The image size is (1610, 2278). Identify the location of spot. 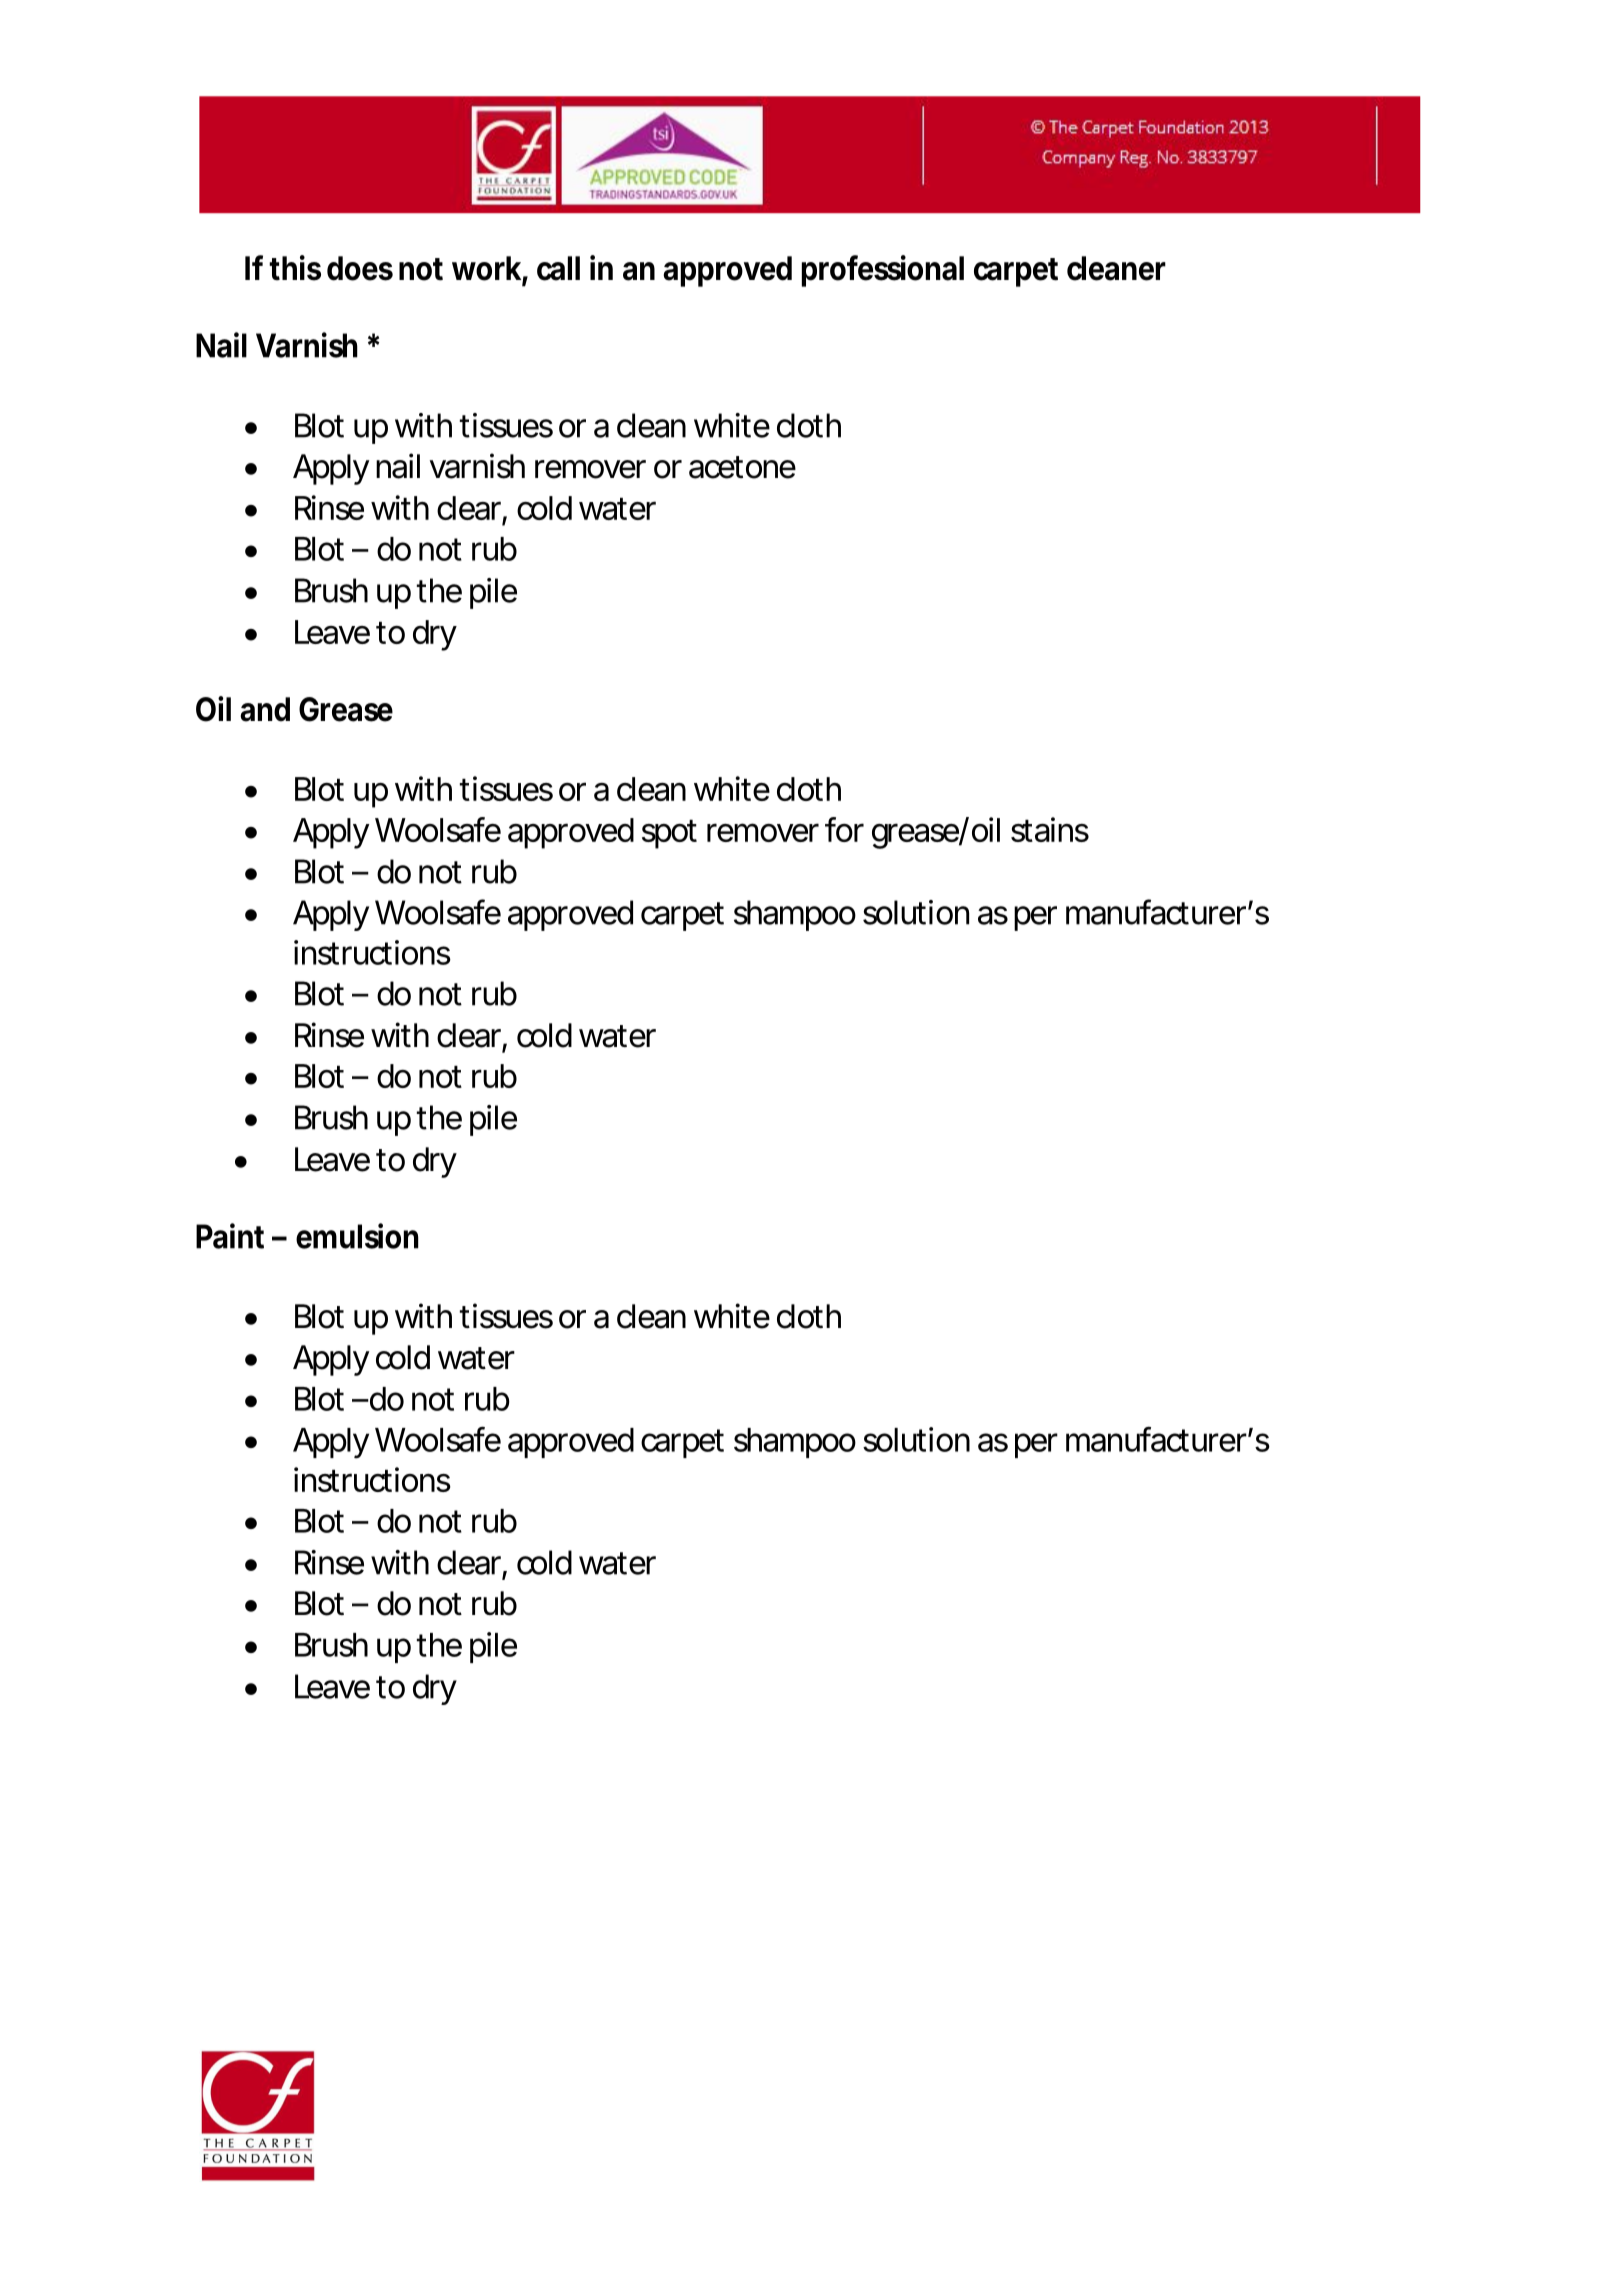
(669, 834).
